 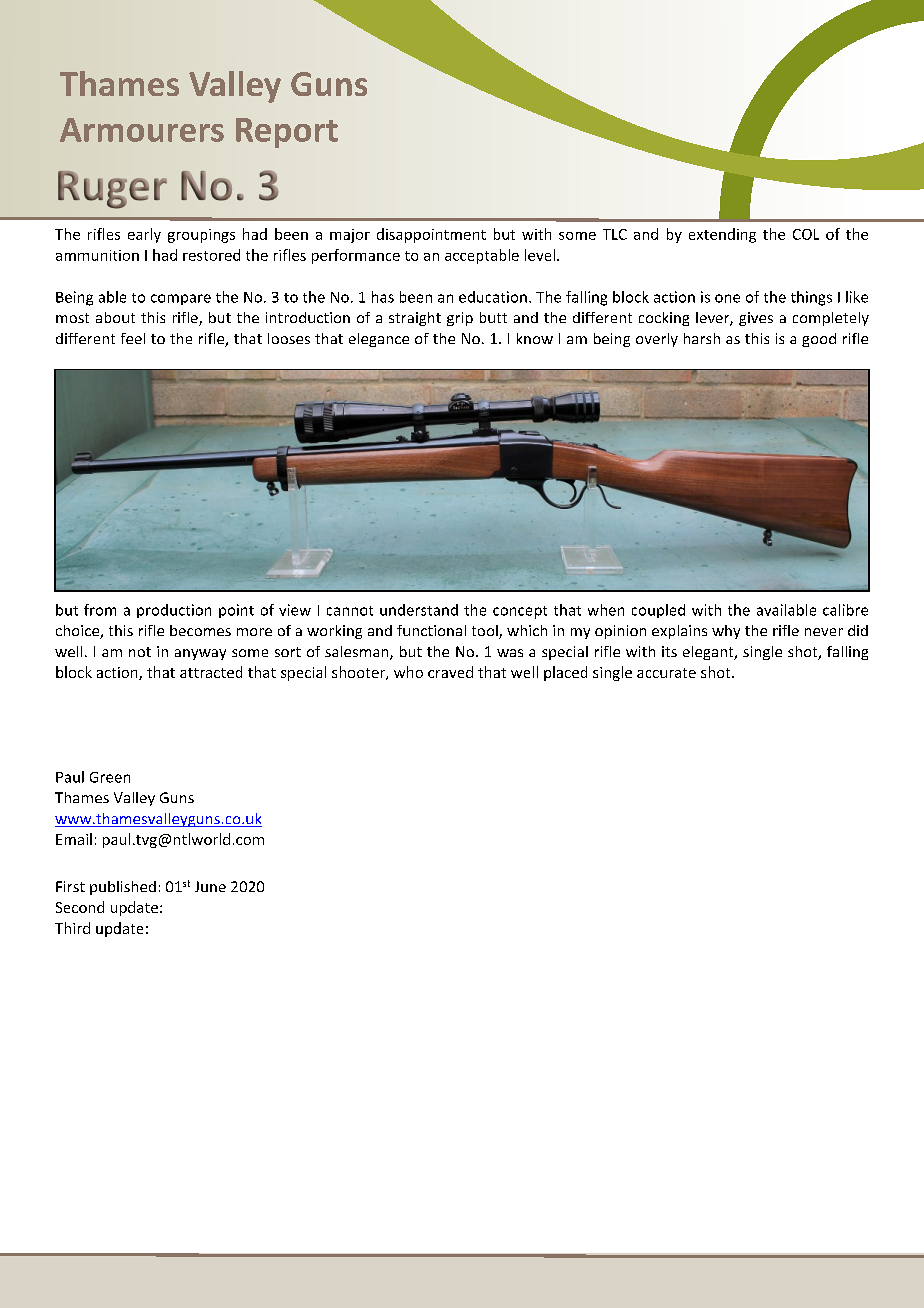 What do you see at coordinates (174, 611) in the document?
I see `production` at bounding box center [174, 611].
